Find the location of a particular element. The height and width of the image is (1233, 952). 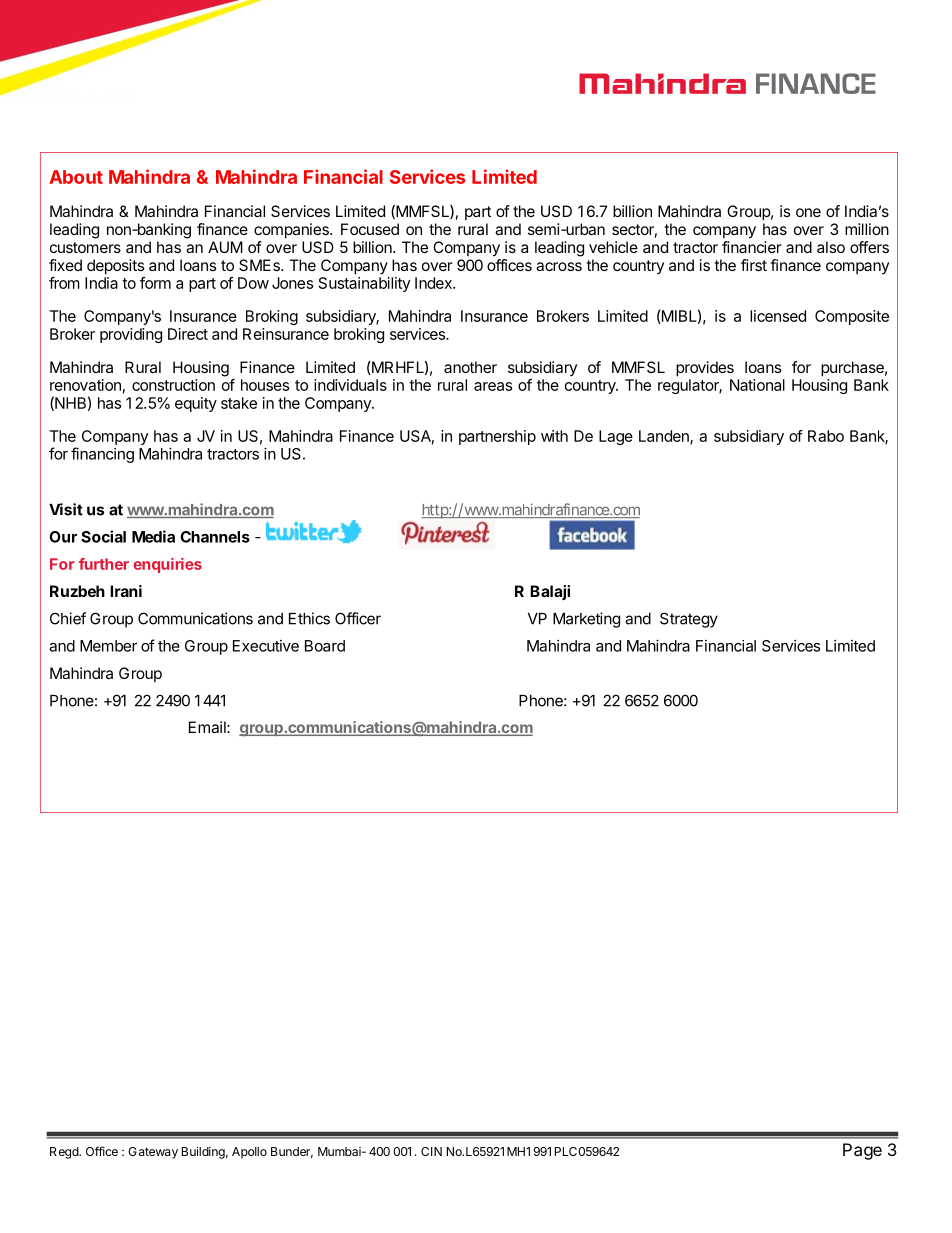

Apollo is located at coordinates (249, 1153).
